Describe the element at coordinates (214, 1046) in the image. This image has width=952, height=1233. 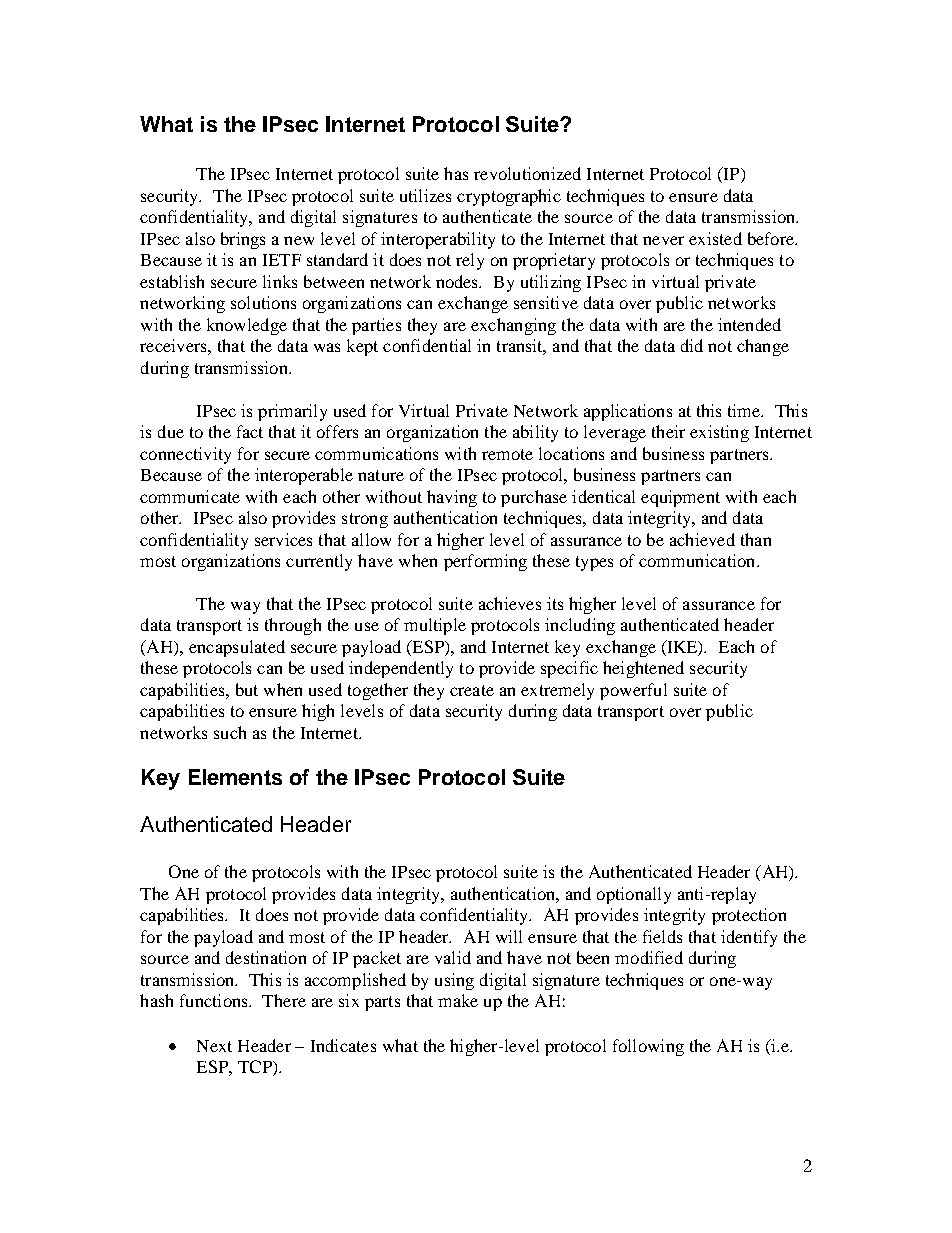
I see `Next` at that location.
